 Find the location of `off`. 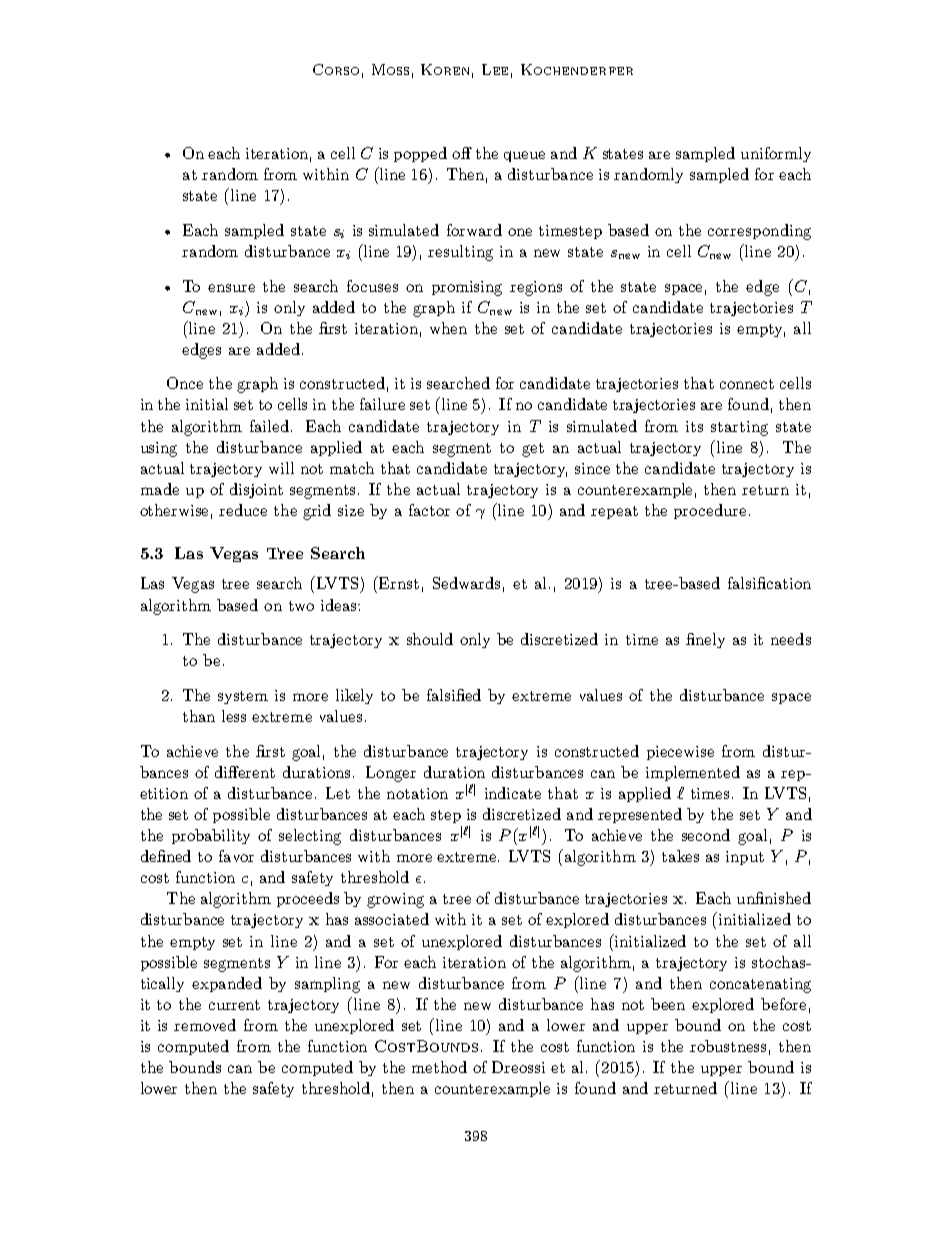

off is located at coordinates (462, 153).
